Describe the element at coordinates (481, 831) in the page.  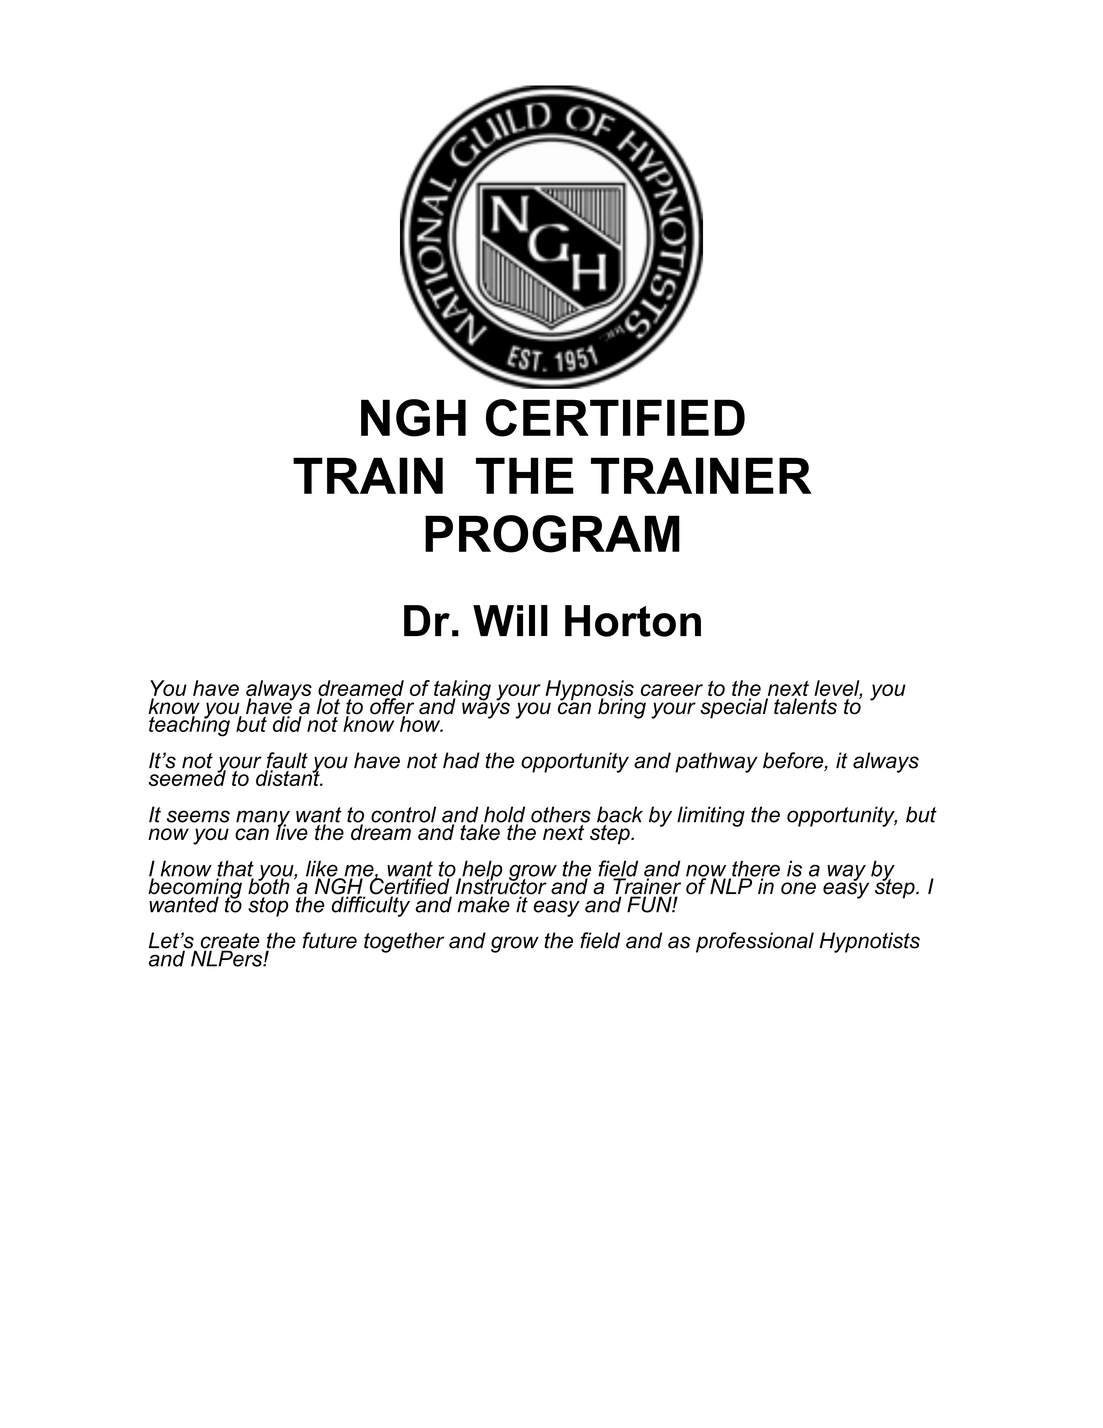
I see `take` at that location.
